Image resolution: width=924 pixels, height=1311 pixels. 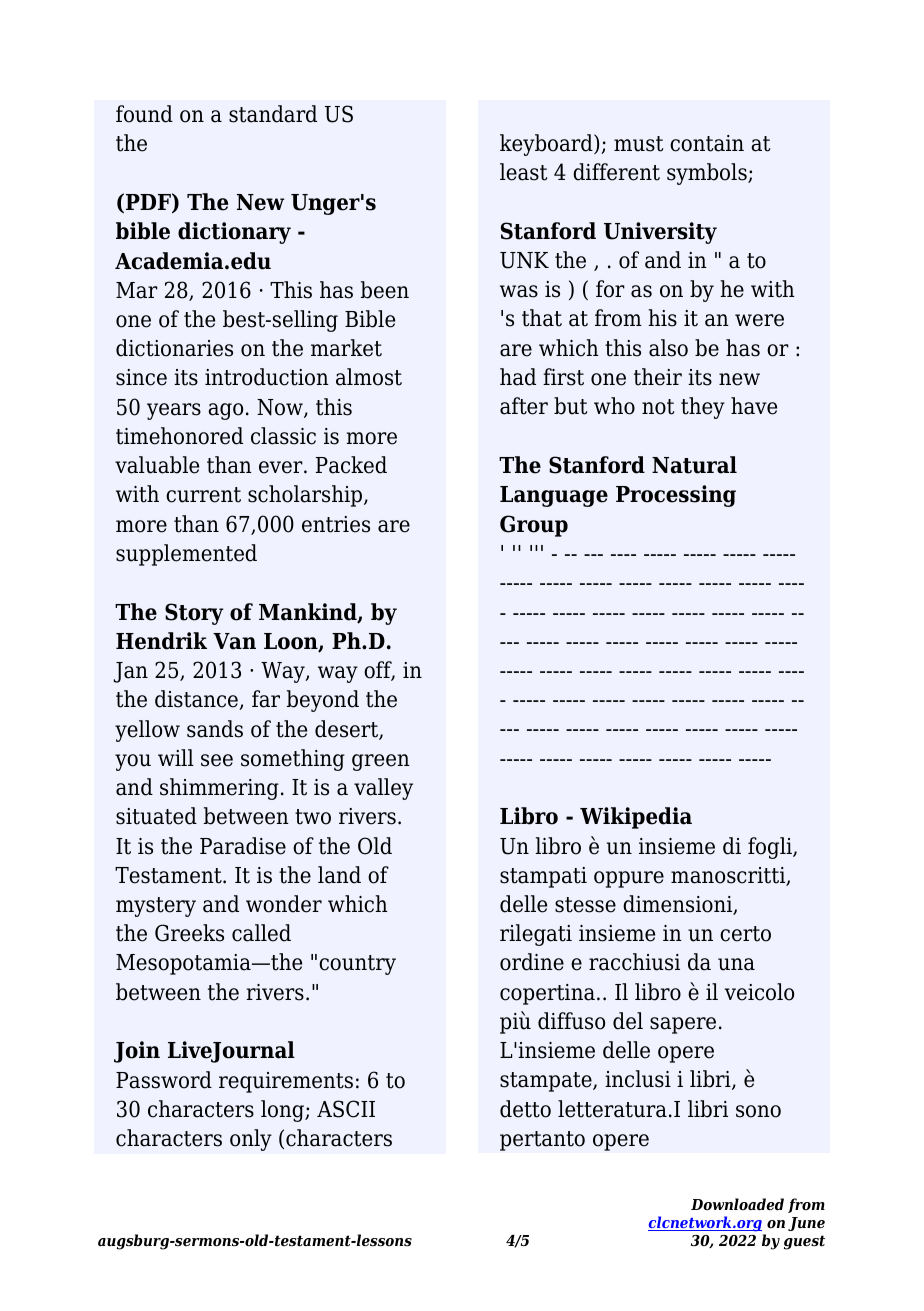 What do you see at coordinates (636, 818) in the image?
I see `Wikipedia` at bounding box center [636, 818].
